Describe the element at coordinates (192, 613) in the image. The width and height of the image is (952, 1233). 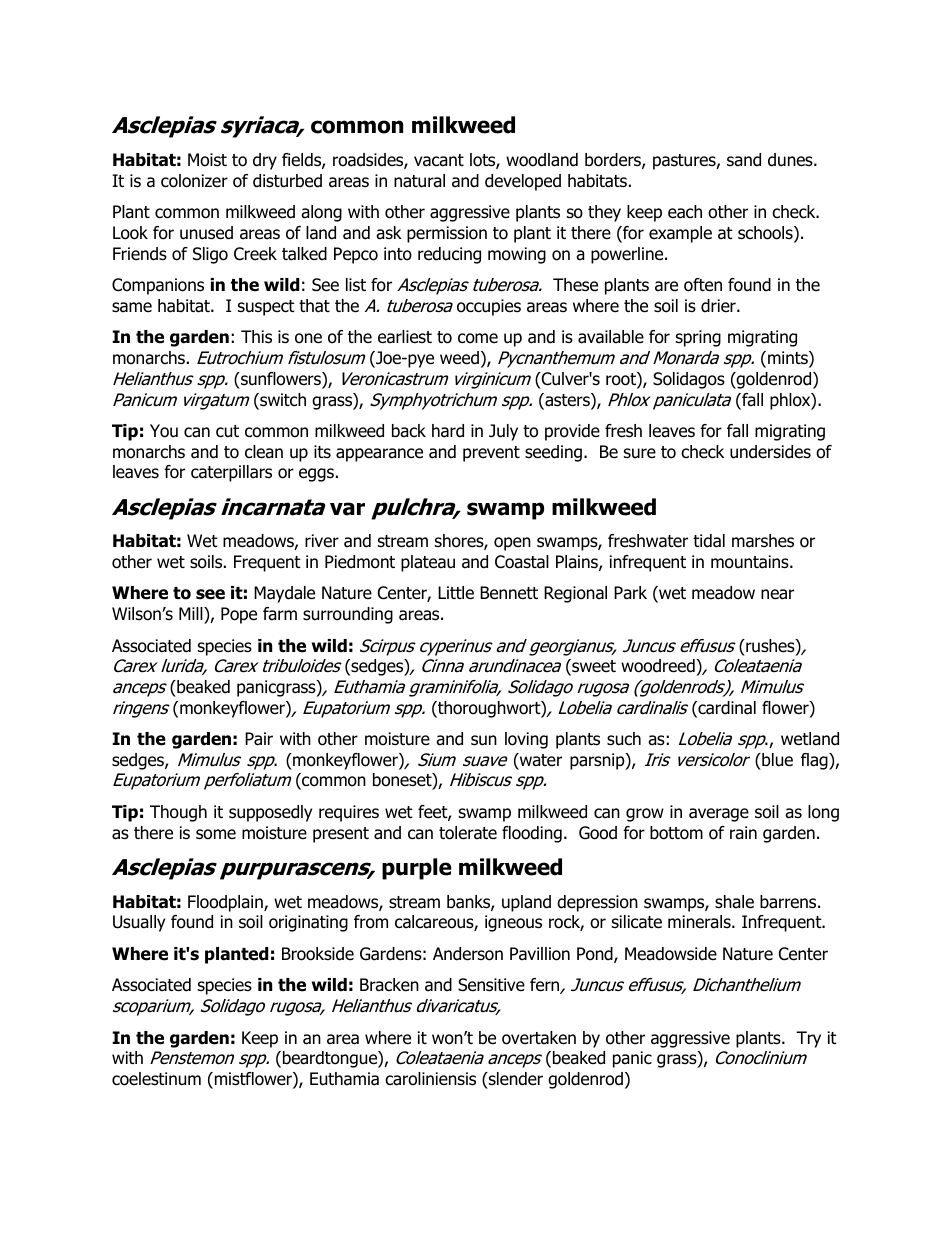
I see `Mill` at that location.
